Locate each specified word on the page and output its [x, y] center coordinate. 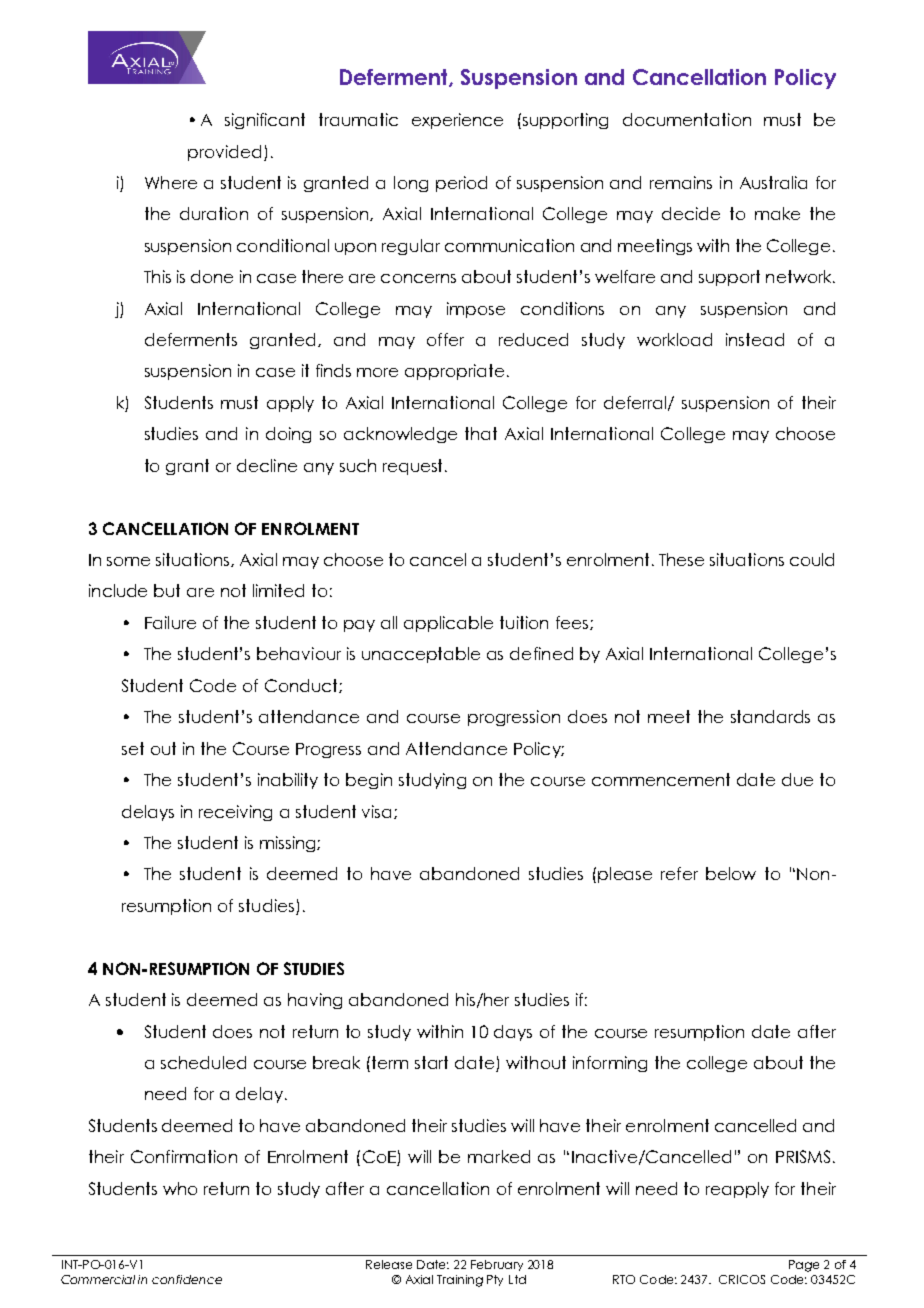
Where [171, 182]
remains [681, 182]
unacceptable [421, 655]
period [461, 184]
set [133, 748]
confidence [187, 1279]
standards [770, 716]
